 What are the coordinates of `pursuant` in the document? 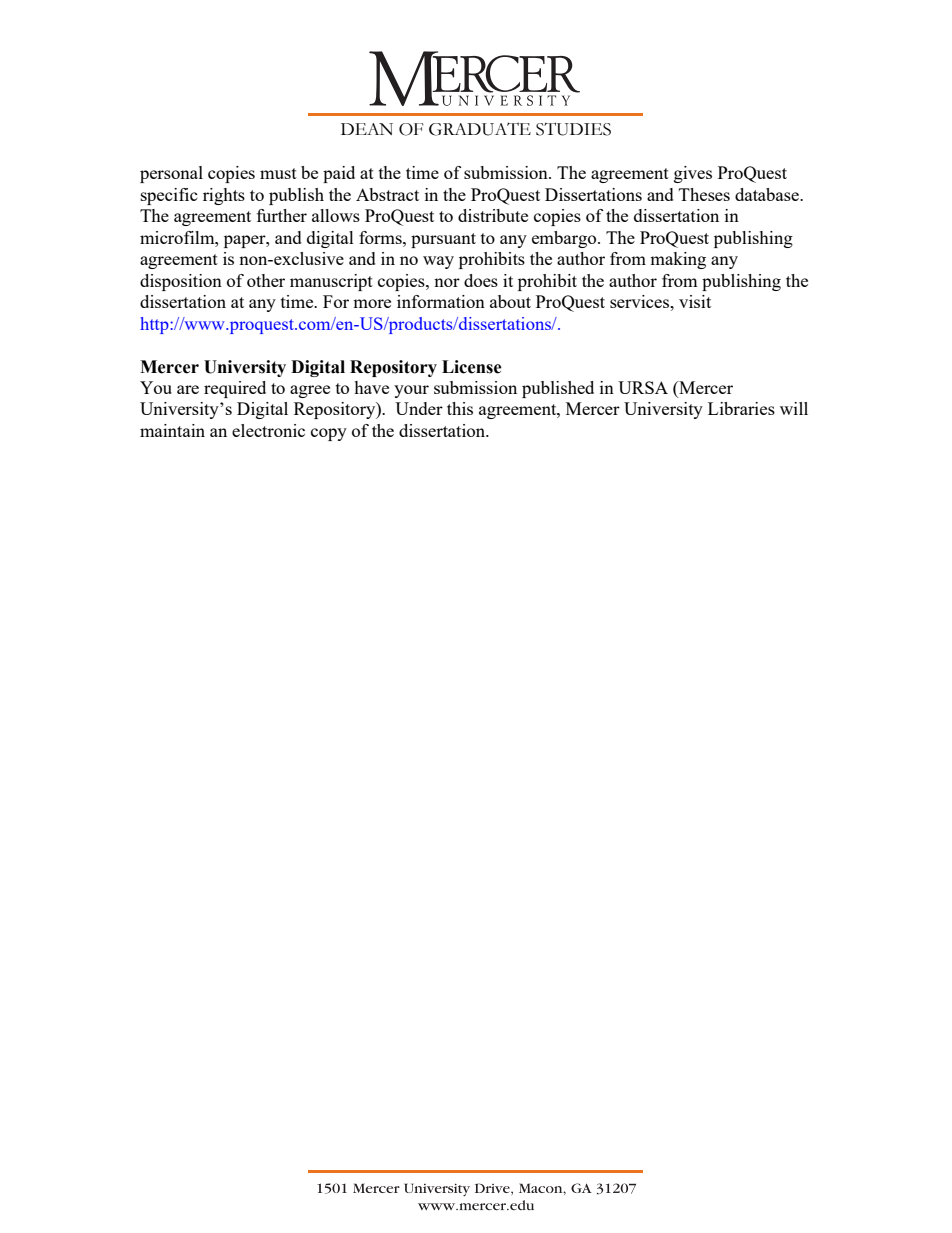 It's located at (443, 240).
